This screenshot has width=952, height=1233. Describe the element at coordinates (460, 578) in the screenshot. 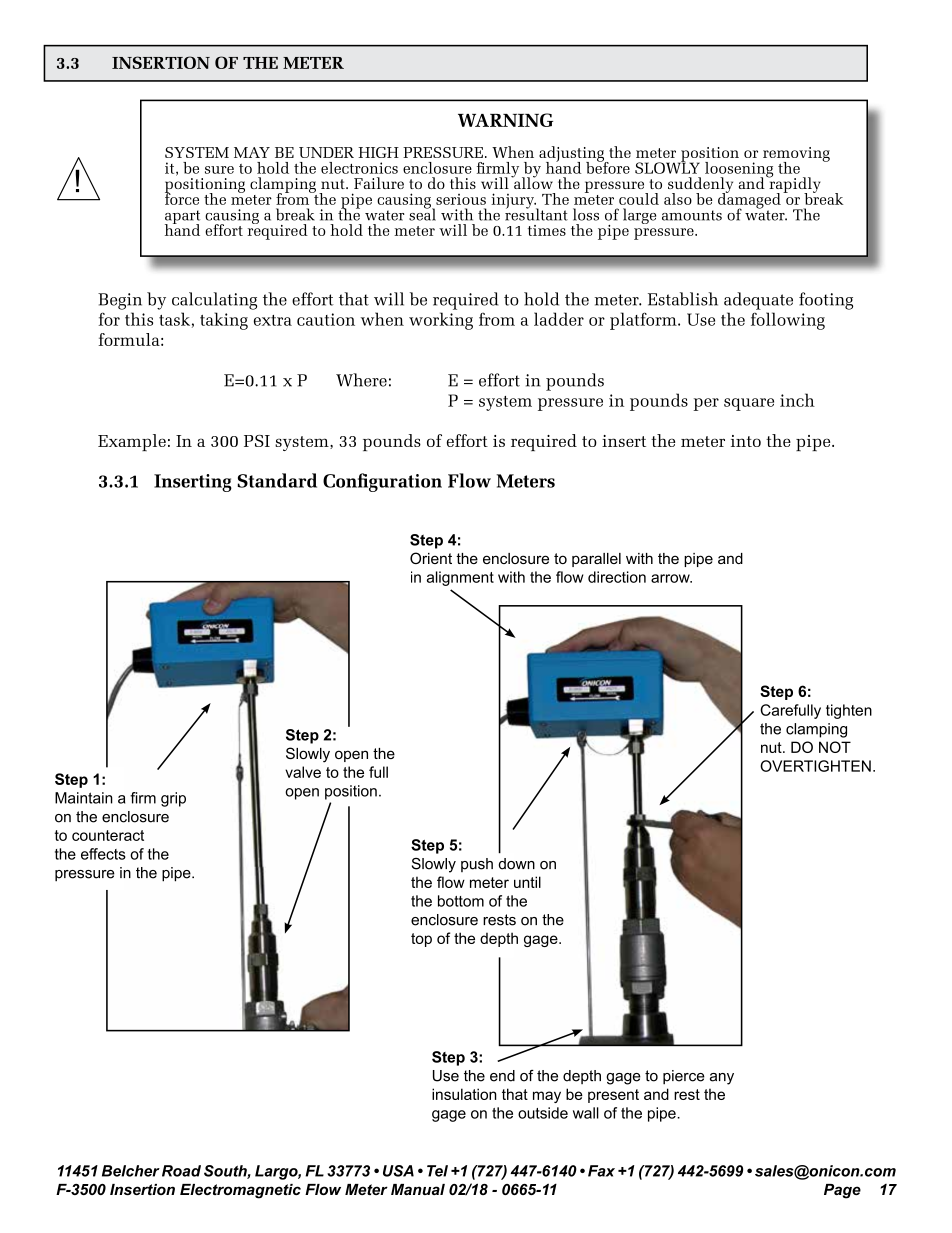

I see `alignment` at that location.
